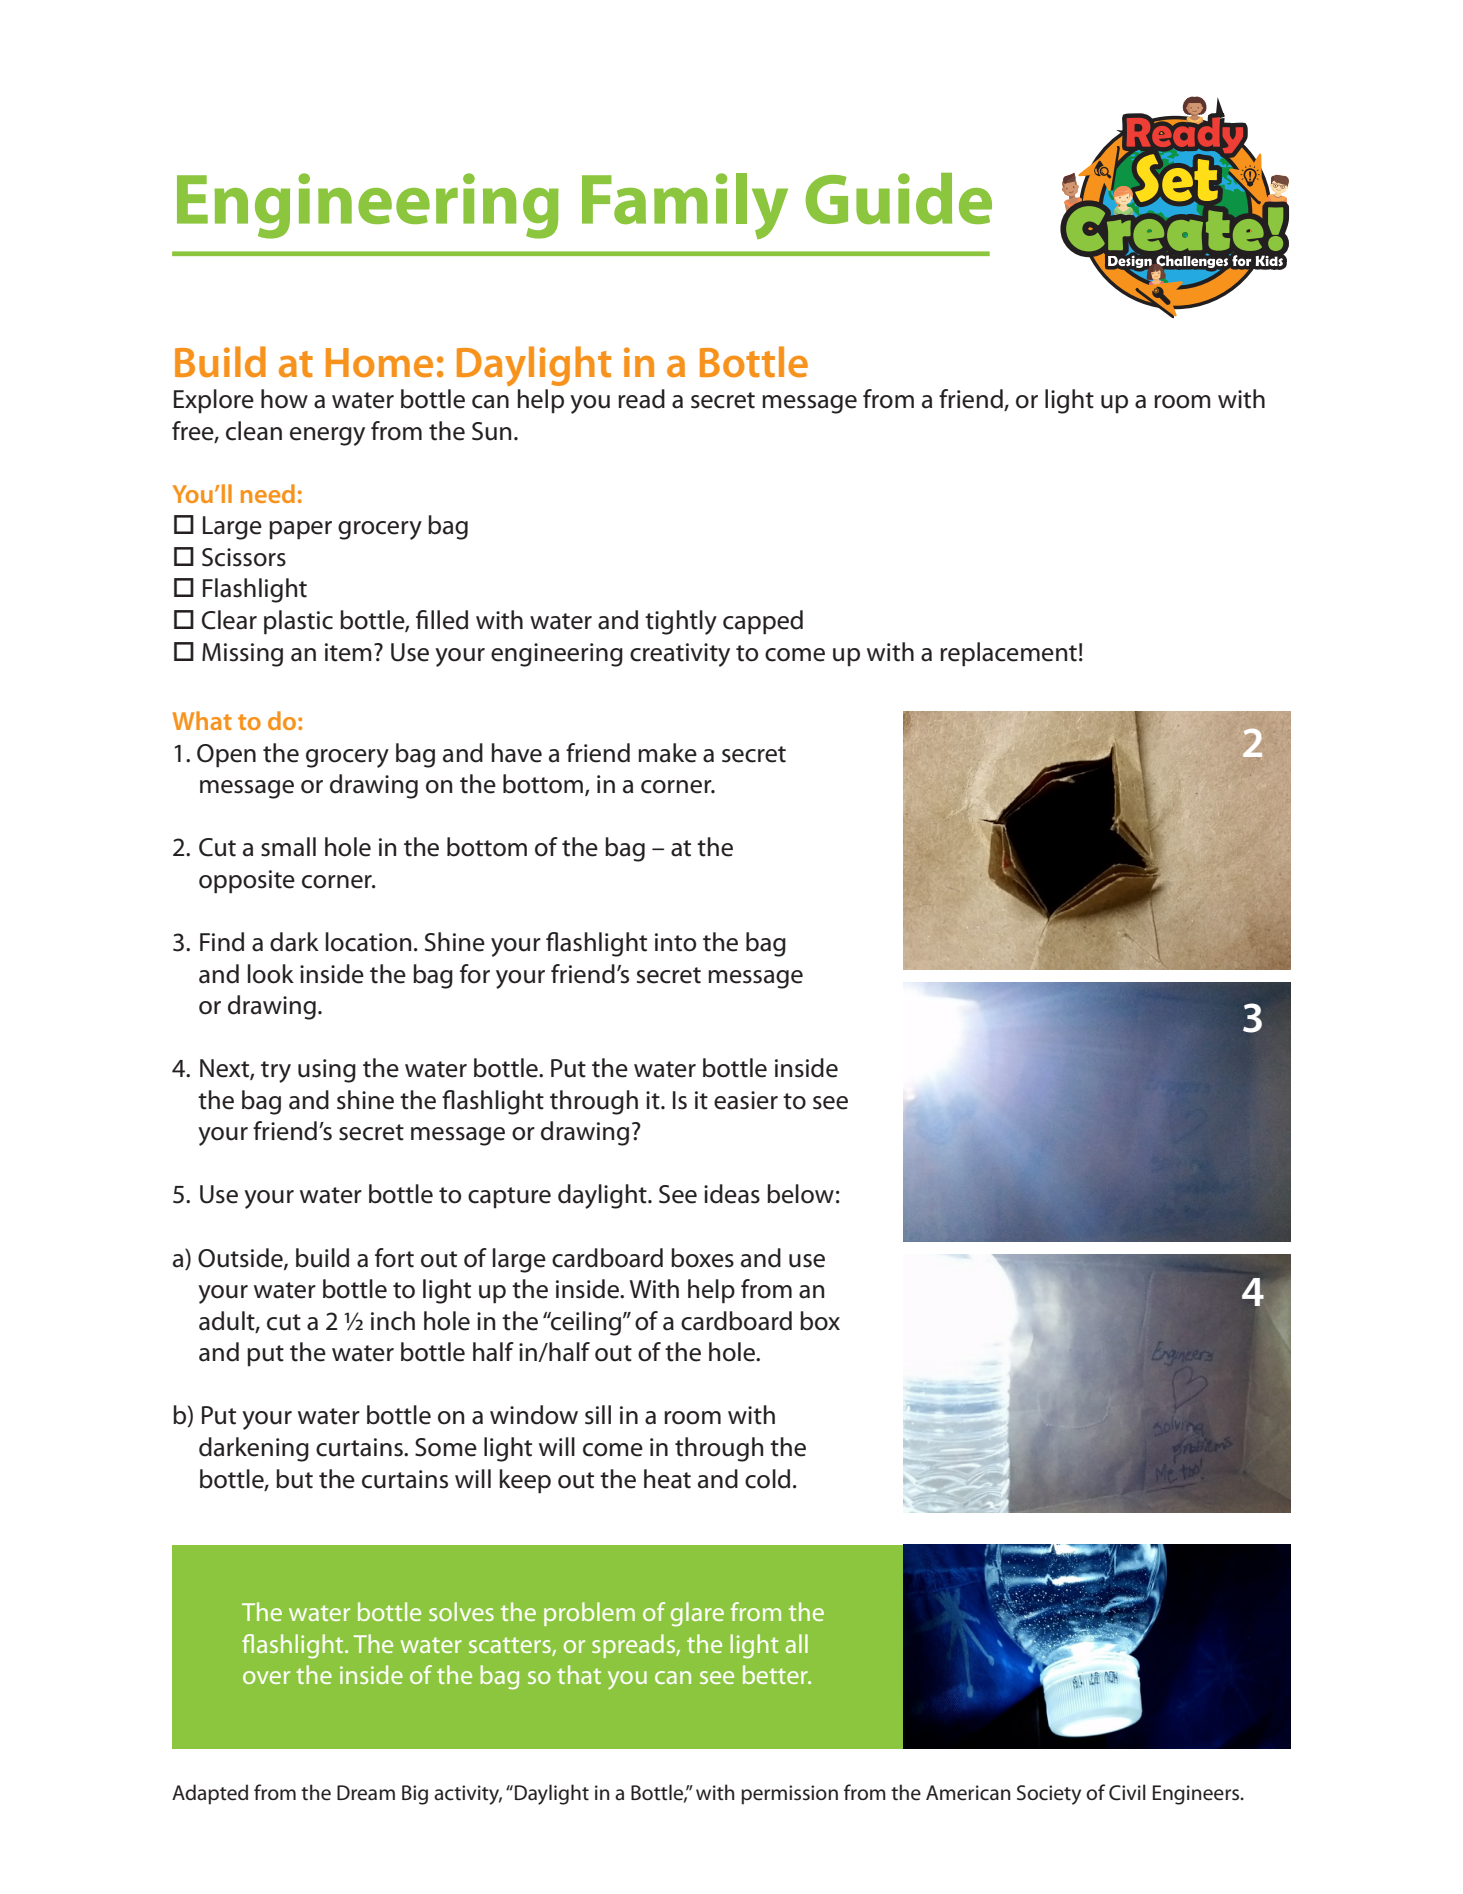  I want to click on fort, so click(394, 1258).
